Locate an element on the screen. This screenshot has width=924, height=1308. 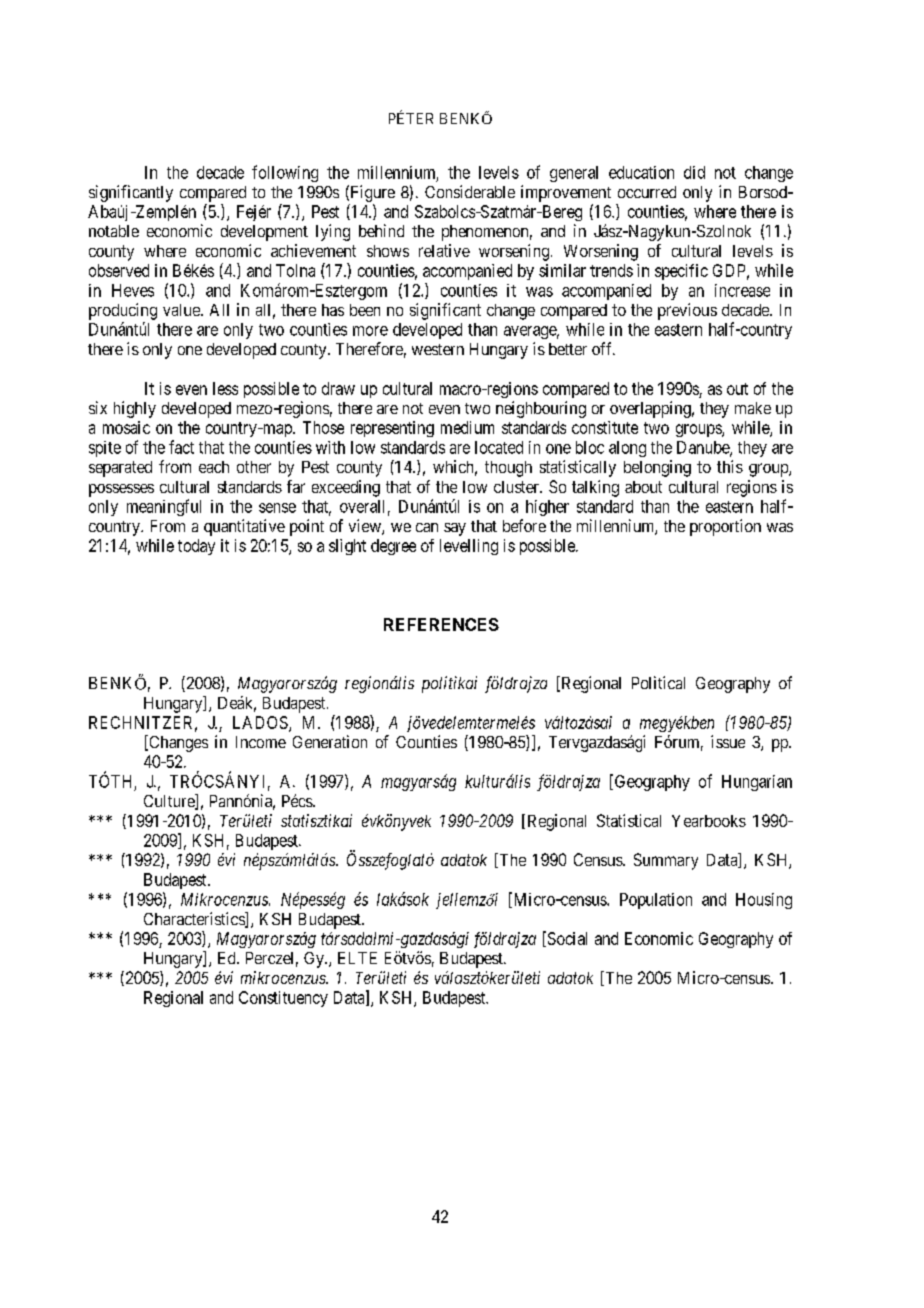
representing is located at coordinates (392, 429).
